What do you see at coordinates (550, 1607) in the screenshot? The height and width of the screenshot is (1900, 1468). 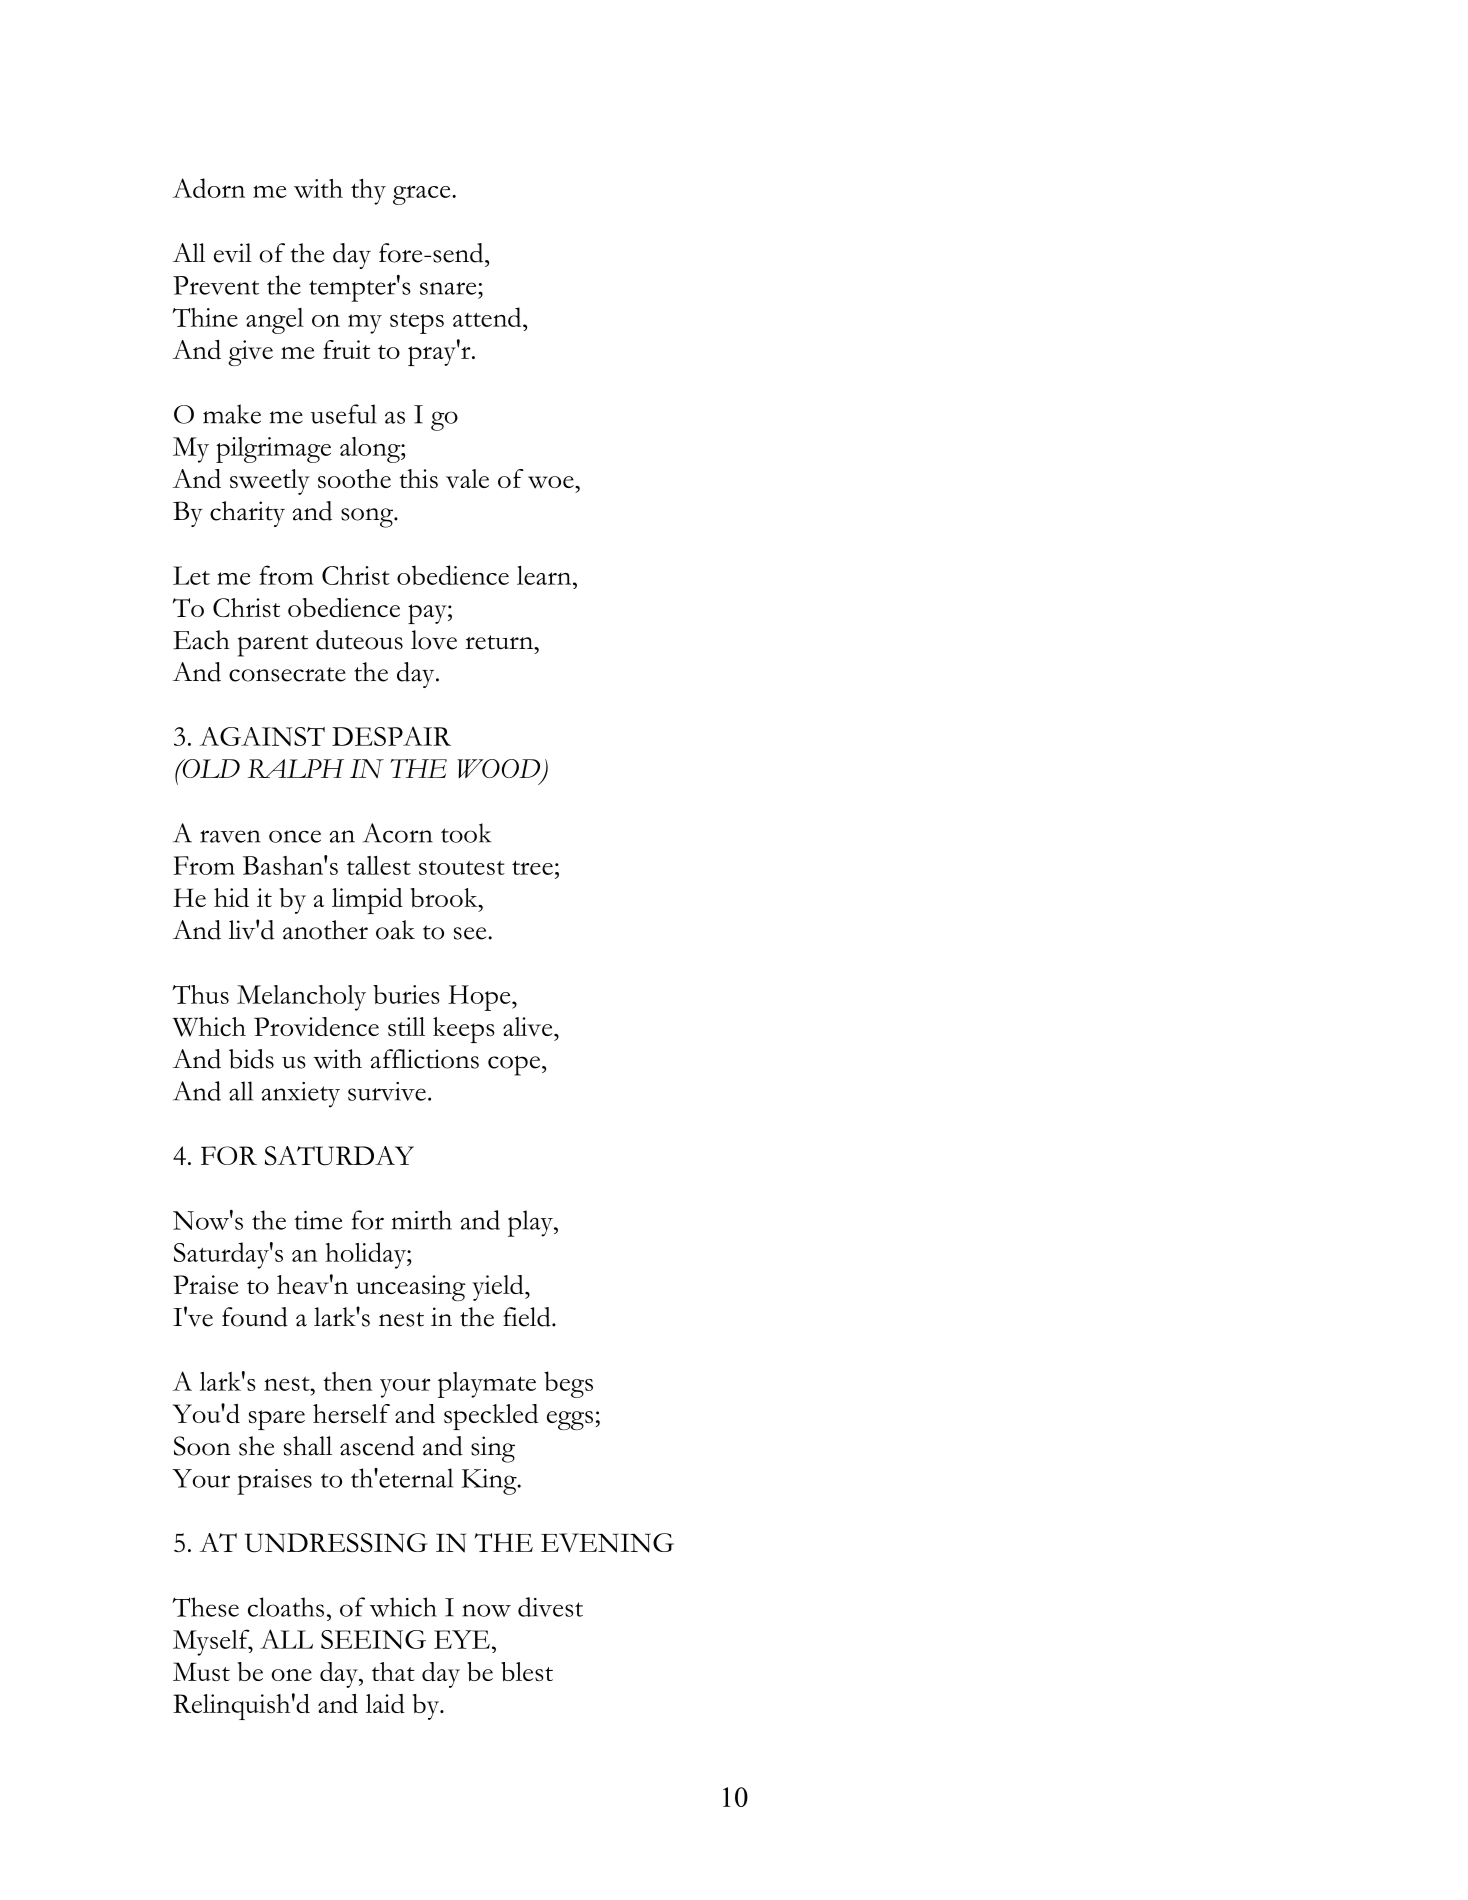 I see `divest` at bounding box center [550, 1607].
